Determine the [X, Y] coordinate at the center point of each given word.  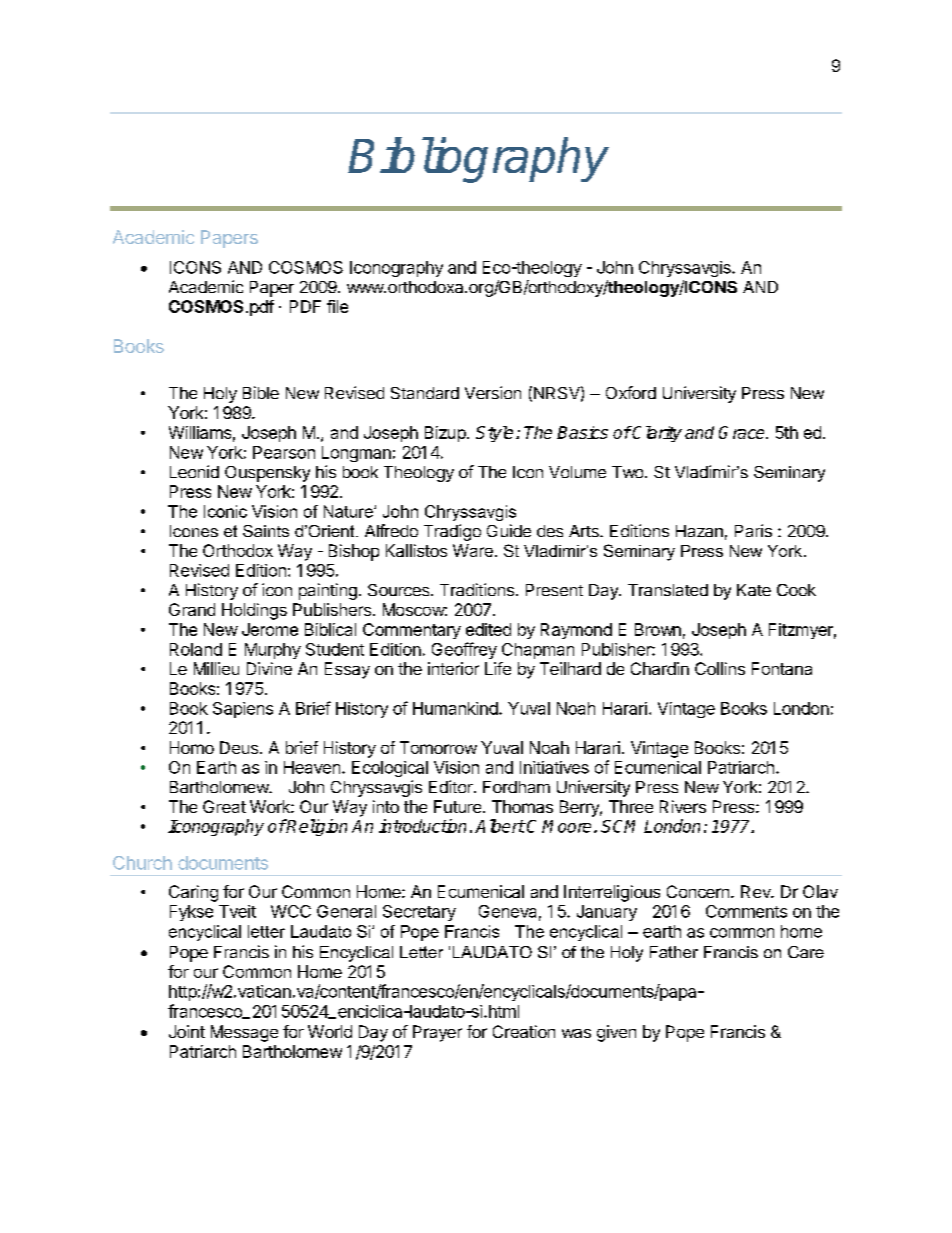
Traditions [477, 589]
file [337, 306]
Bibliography [479, 160]
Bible [261, 392]
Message [244, 1033]
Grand [192, 609]
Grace [743, 432]
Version [493, 392]
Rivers [683, 806]
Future [459, 806]
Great [224, 806]
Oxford [631, 392]
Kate [754, 590]
